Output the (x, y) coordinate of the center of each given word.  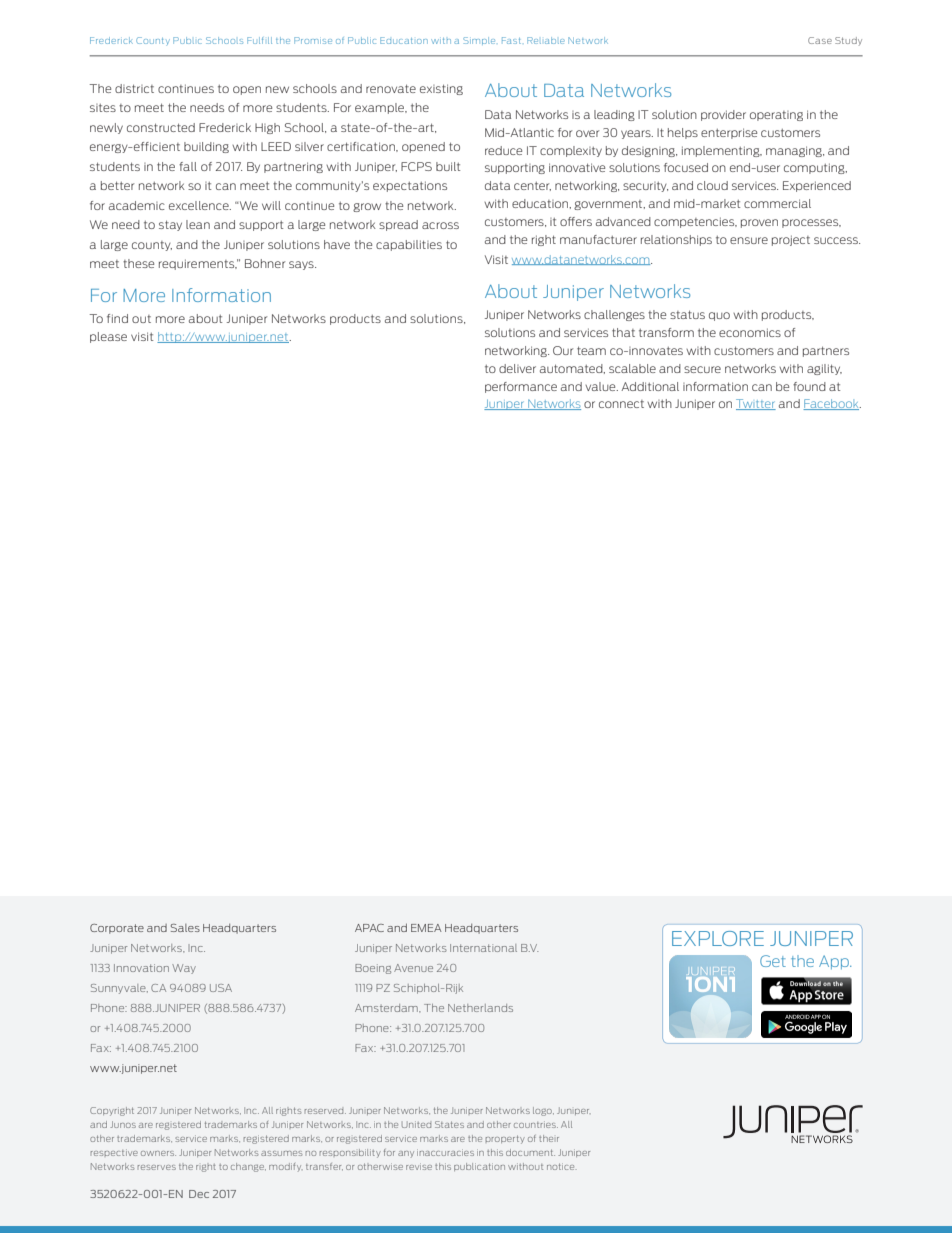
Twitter (756, 404)
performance (521, 387)
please (108, 337)
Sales (185, 928)
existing (441, 89)
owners (158, 1153)
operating (776, 116)
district (134, 88)
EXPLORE (718, 938)
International (483, 948)
